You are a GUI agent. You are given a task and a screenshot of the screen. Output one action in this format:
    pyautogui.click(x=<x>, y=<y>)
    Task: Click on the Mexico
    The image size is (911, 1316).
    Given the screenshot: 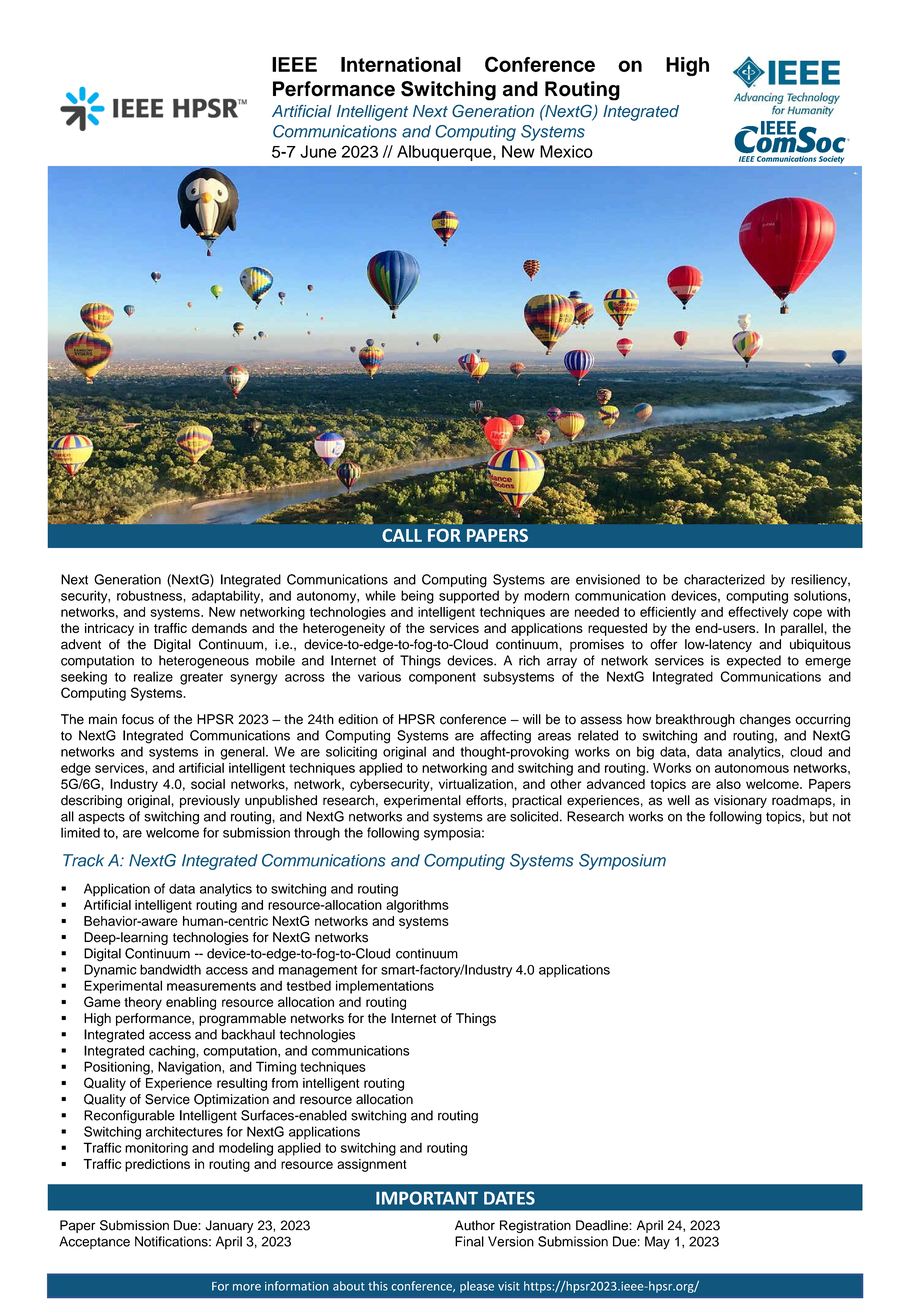 What is the action you would take?
    pyautogui.click(x=566, y=151)
